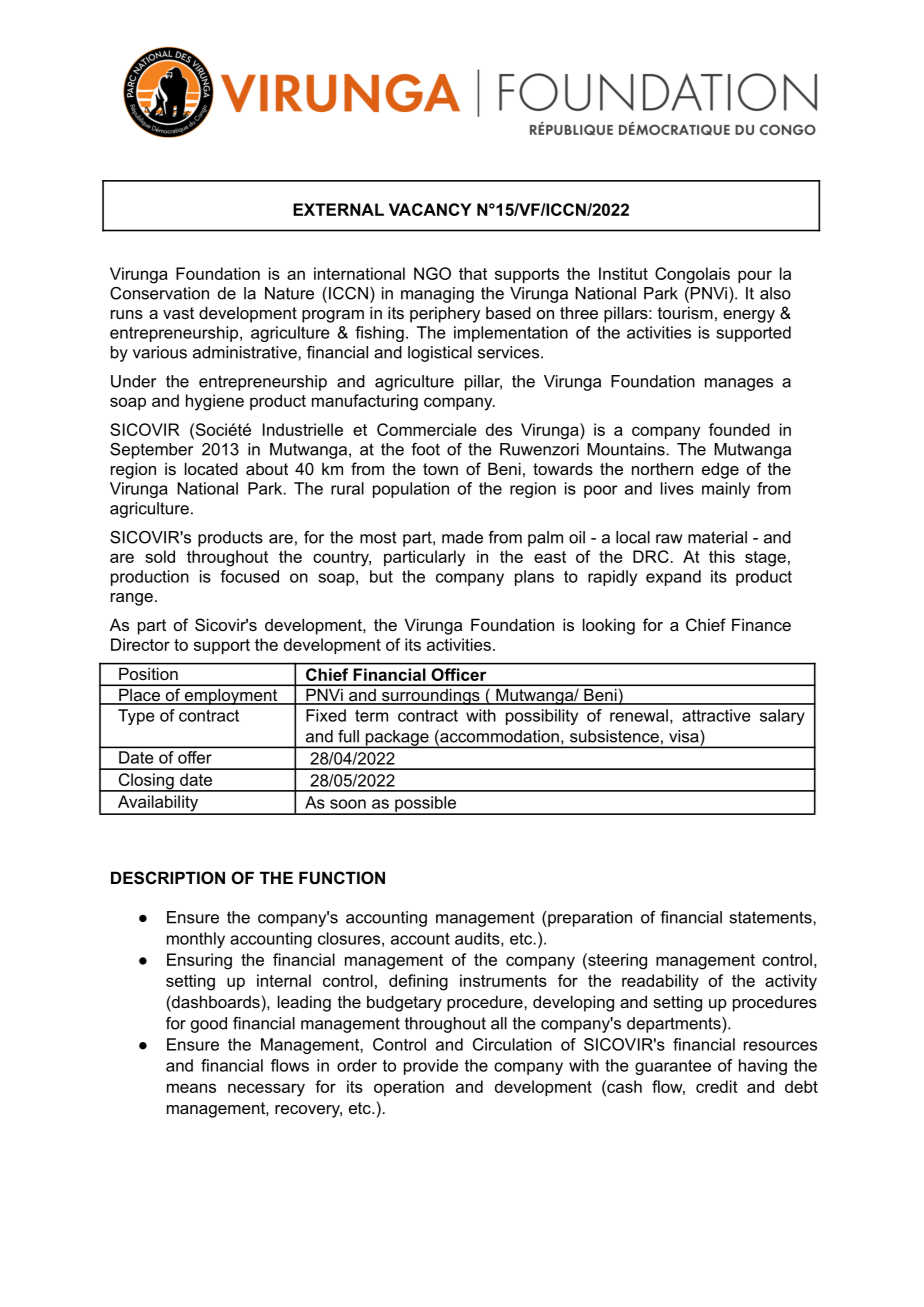 This screenshot has width=924, height=1307. I want to click on provide, so click(431, 1067).
